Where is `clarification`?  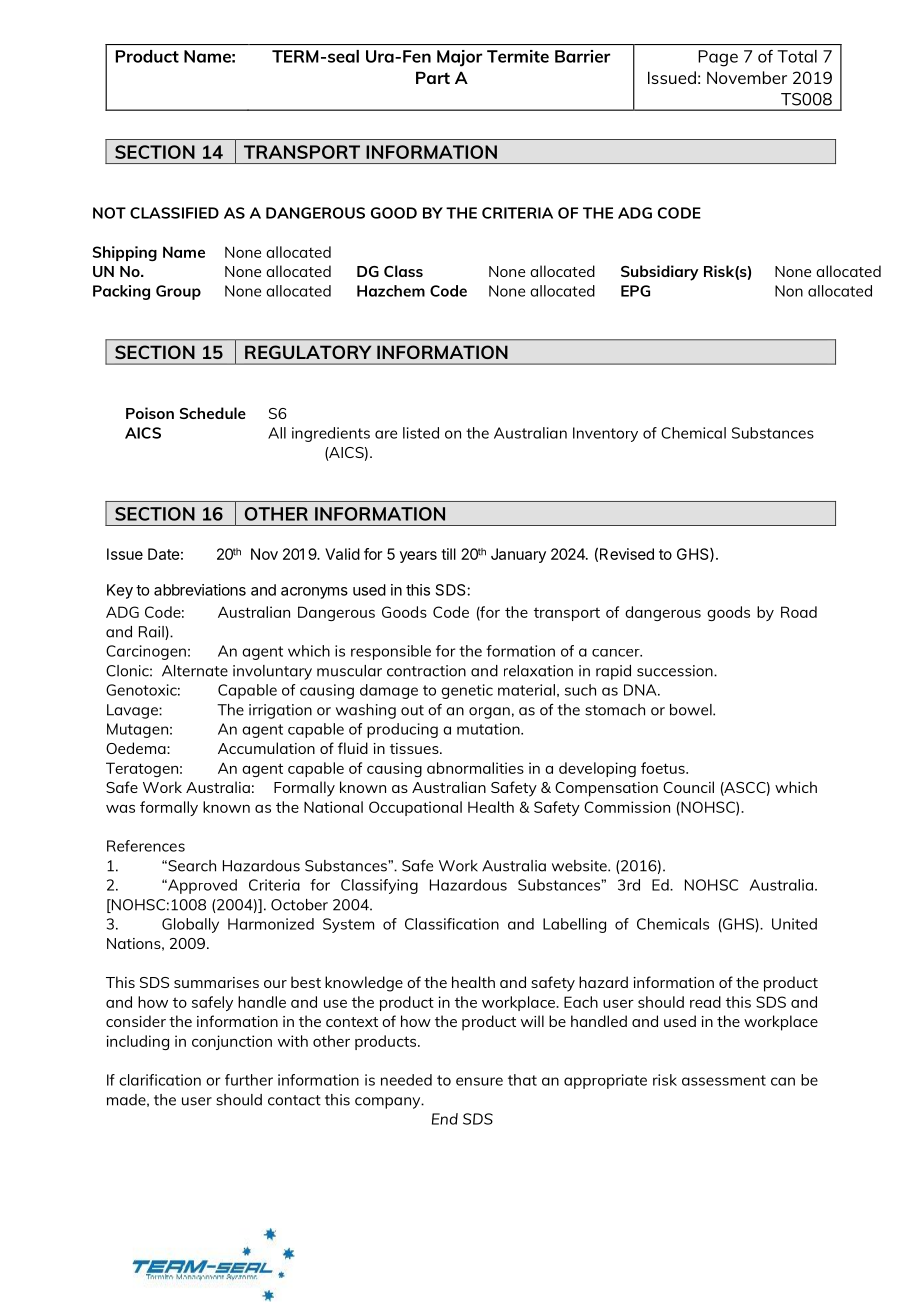
clarification is located at coordinates (160, 1080).
